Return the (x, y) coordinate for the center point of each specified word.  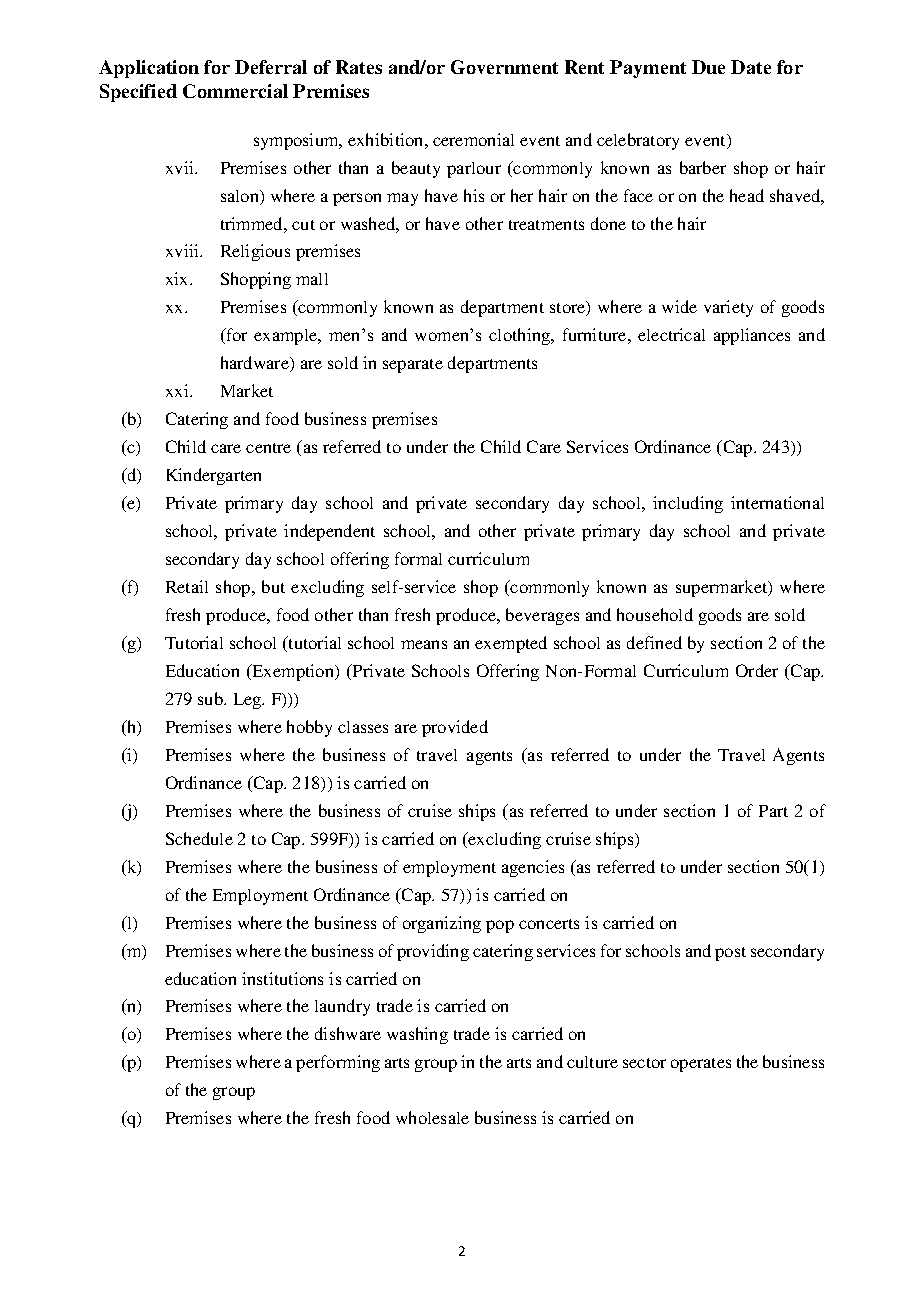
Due (708, 67)
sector (644, 1063)
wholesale (432, 1117)
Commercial (235, 91)
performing (338, 1063)
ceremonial (473, 139)
